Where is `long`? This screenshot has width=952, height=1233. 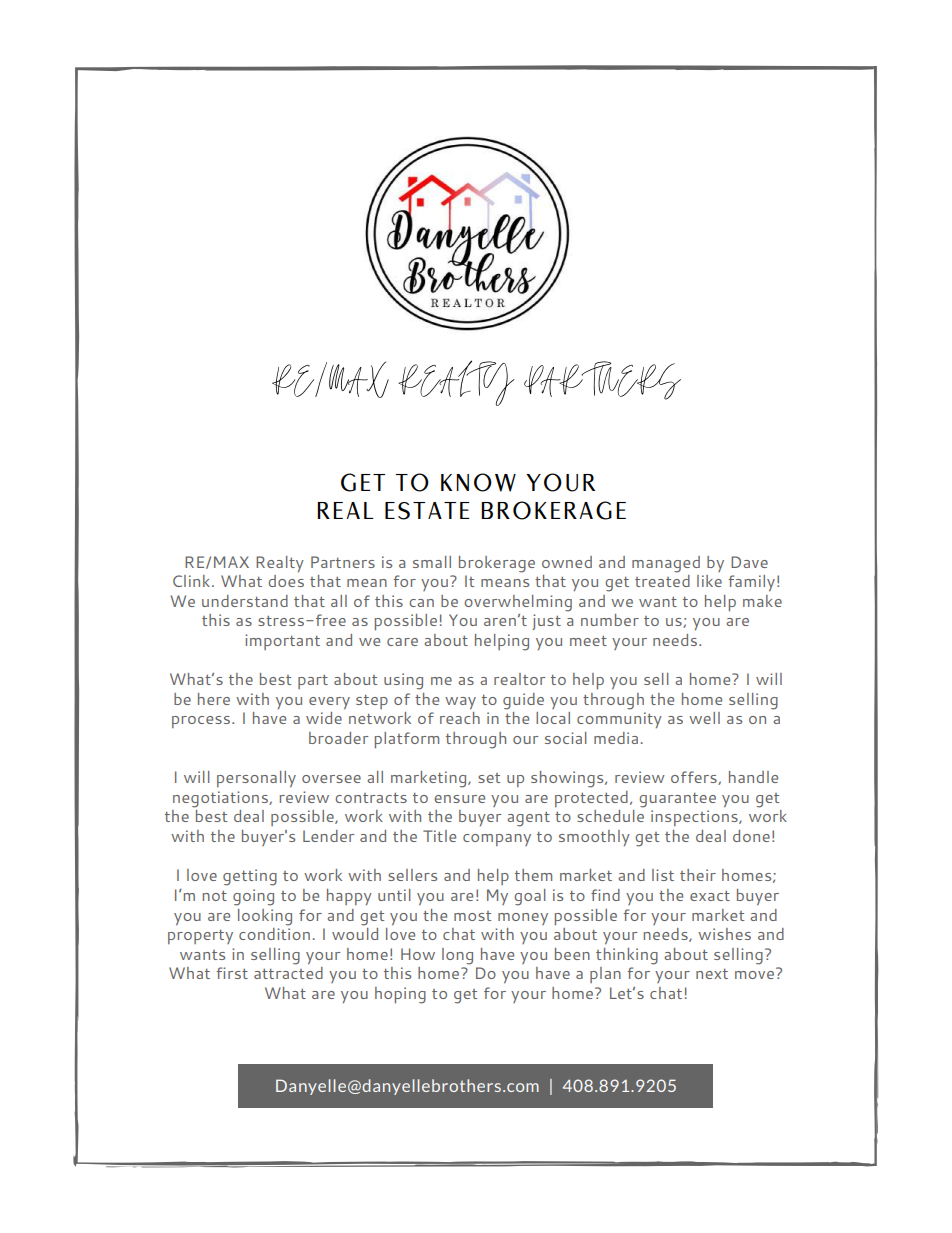
long is located at coordinates (457, 956).
